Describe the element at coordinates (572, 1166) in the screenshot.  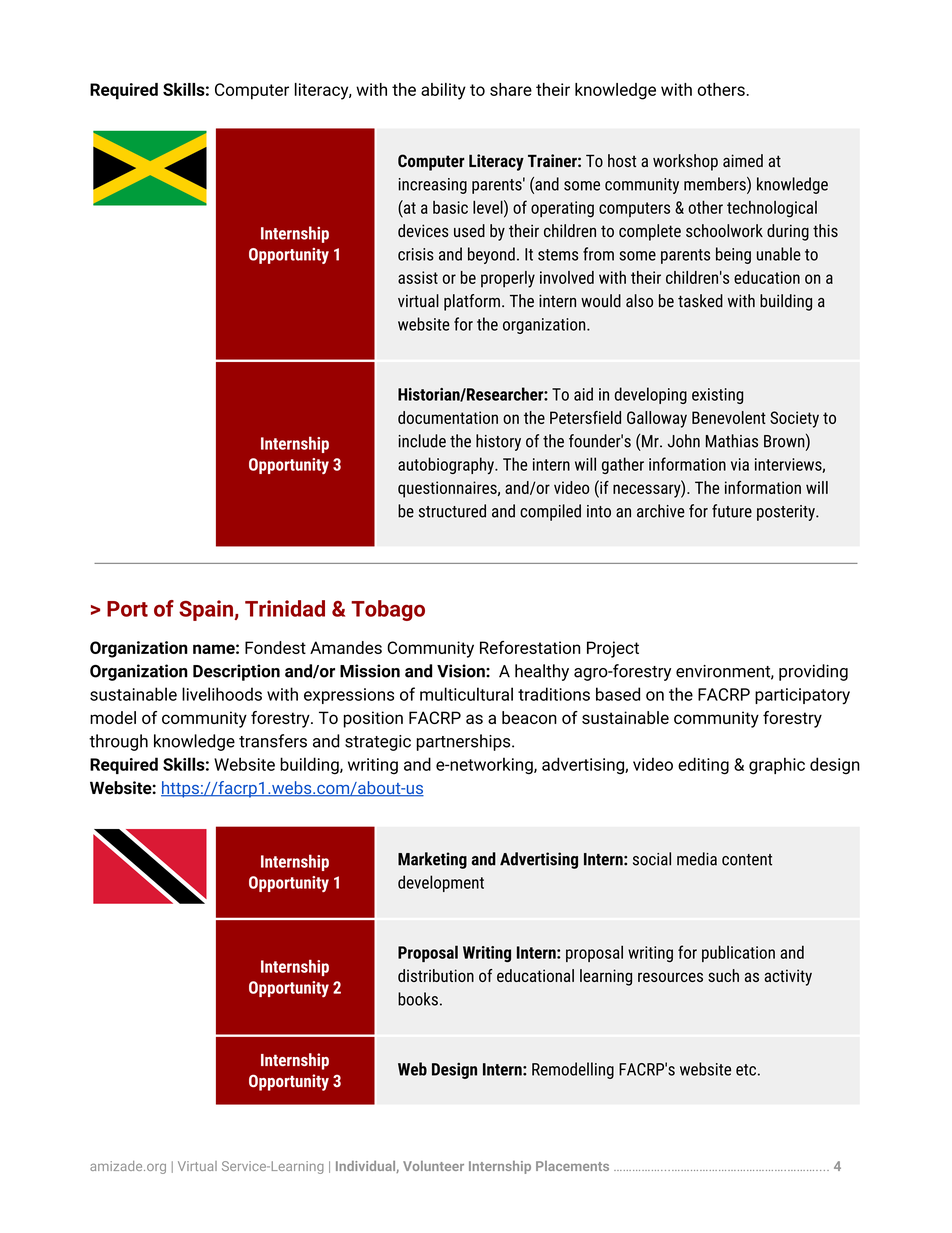
I see `Placements` at that location.
